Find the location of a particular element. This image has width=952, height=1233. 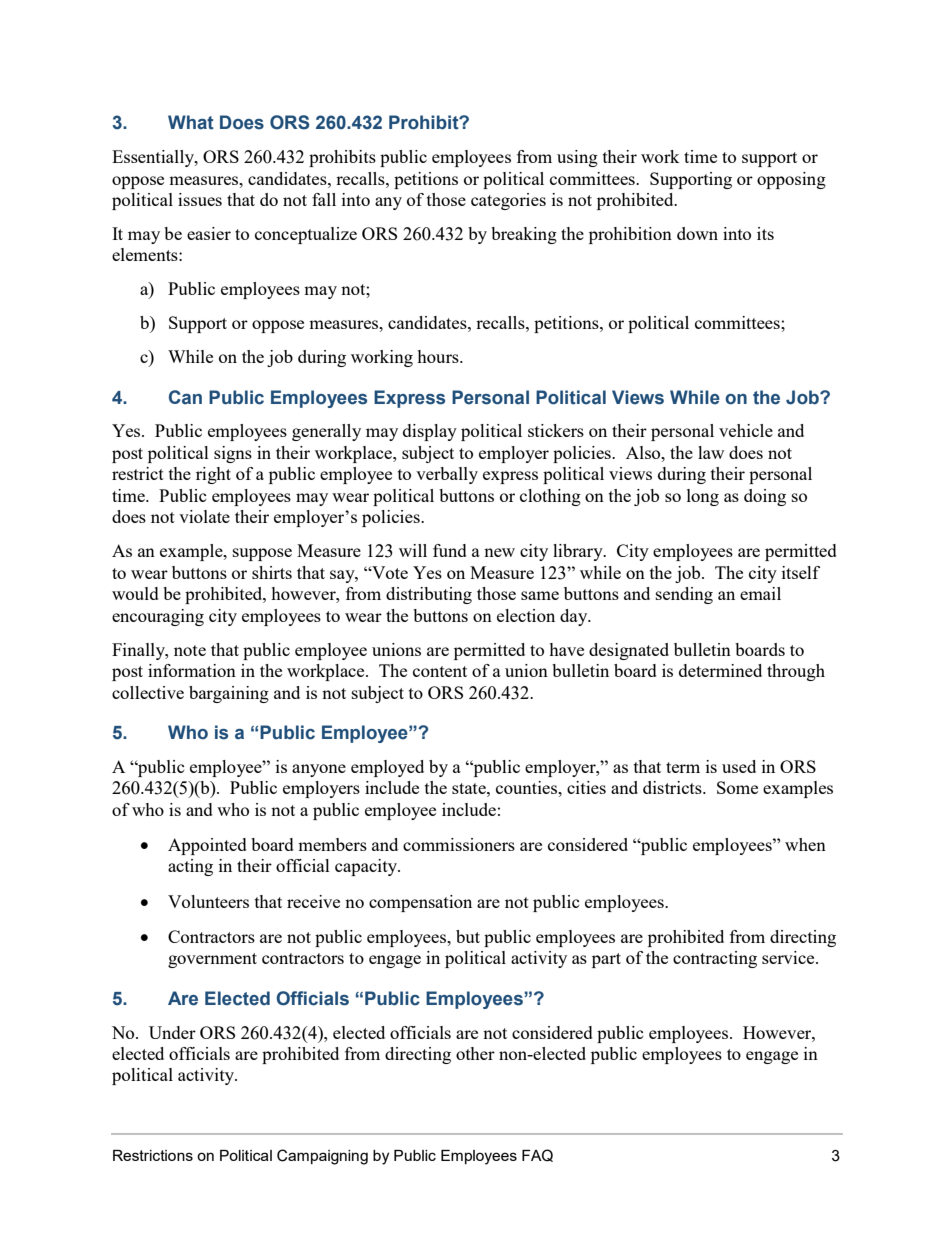

What is located at coordinates (191, 122).
